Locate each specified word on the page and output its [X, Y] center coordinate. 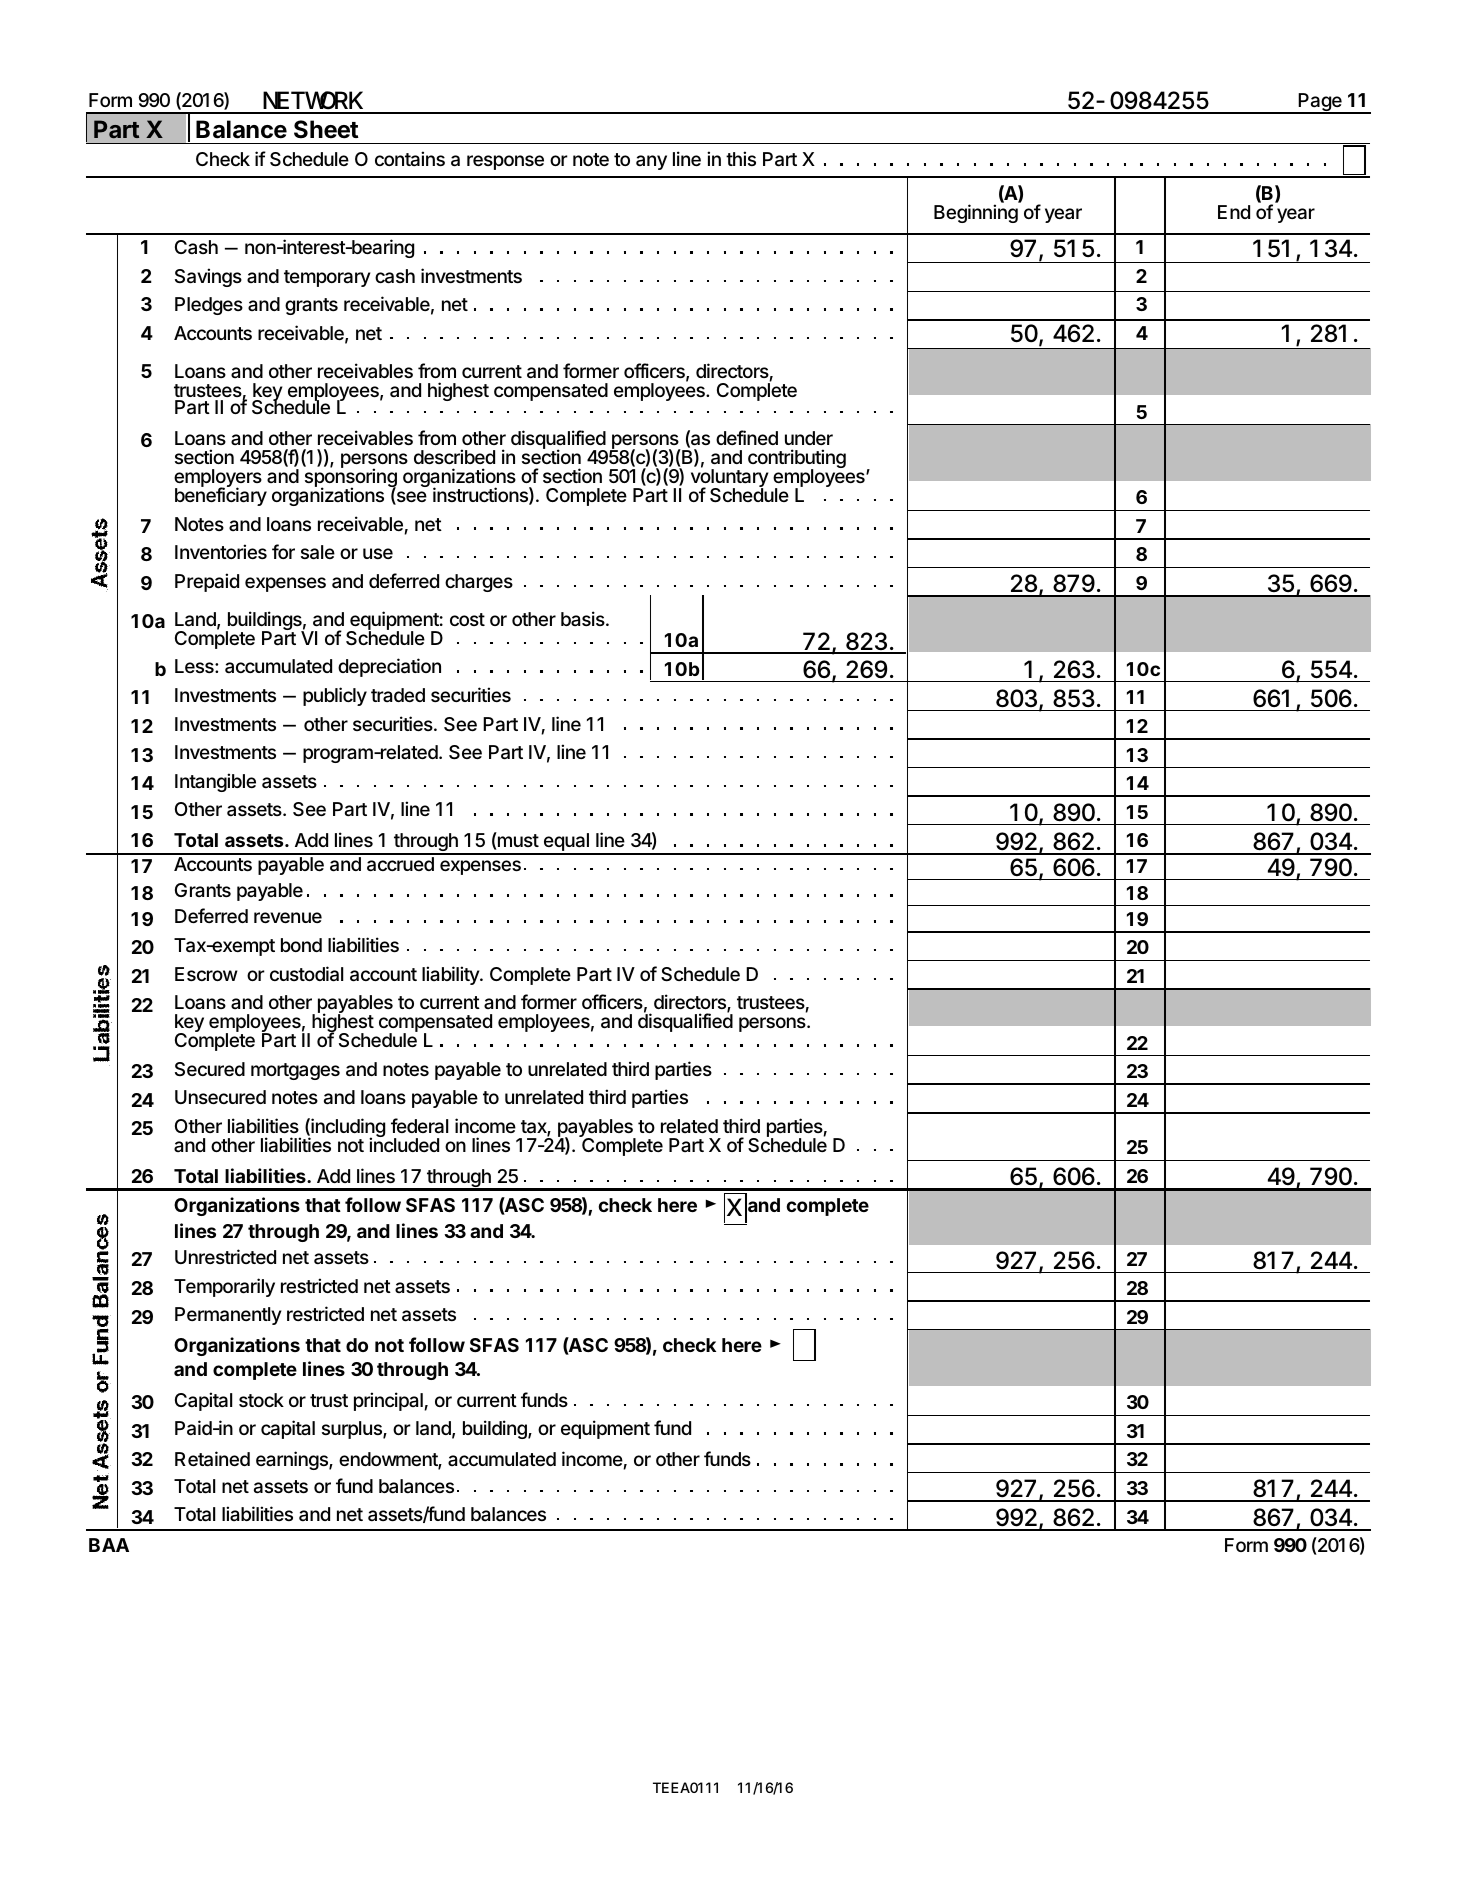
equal [566, 843]
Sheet [326, 129]
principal [389, 1401]
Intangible [215, 782]
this [741, 158]
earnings [293, 1460]
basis [583, 618]
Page [1320, 103]
